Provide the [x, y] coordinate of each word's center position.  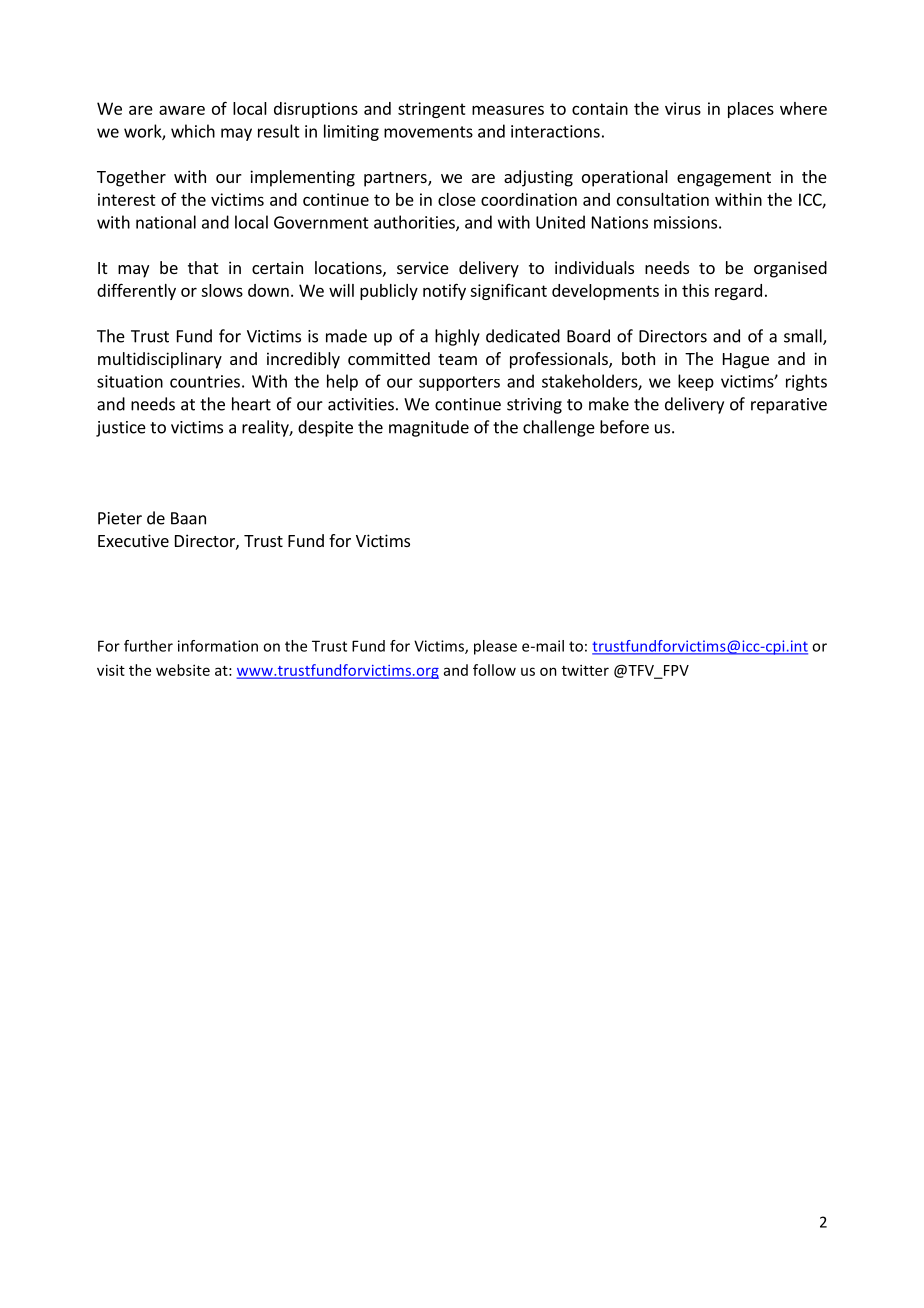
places [751, 110]
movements [428, 132]
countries [205, 381]
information [218, 646]
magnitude [429, 428]
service [423, 267]
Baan [188, 518]
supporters [459, 383]
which [193, 131]
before [624, 427]
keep [696, 382]
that [203, 267]
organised [790, 269]
